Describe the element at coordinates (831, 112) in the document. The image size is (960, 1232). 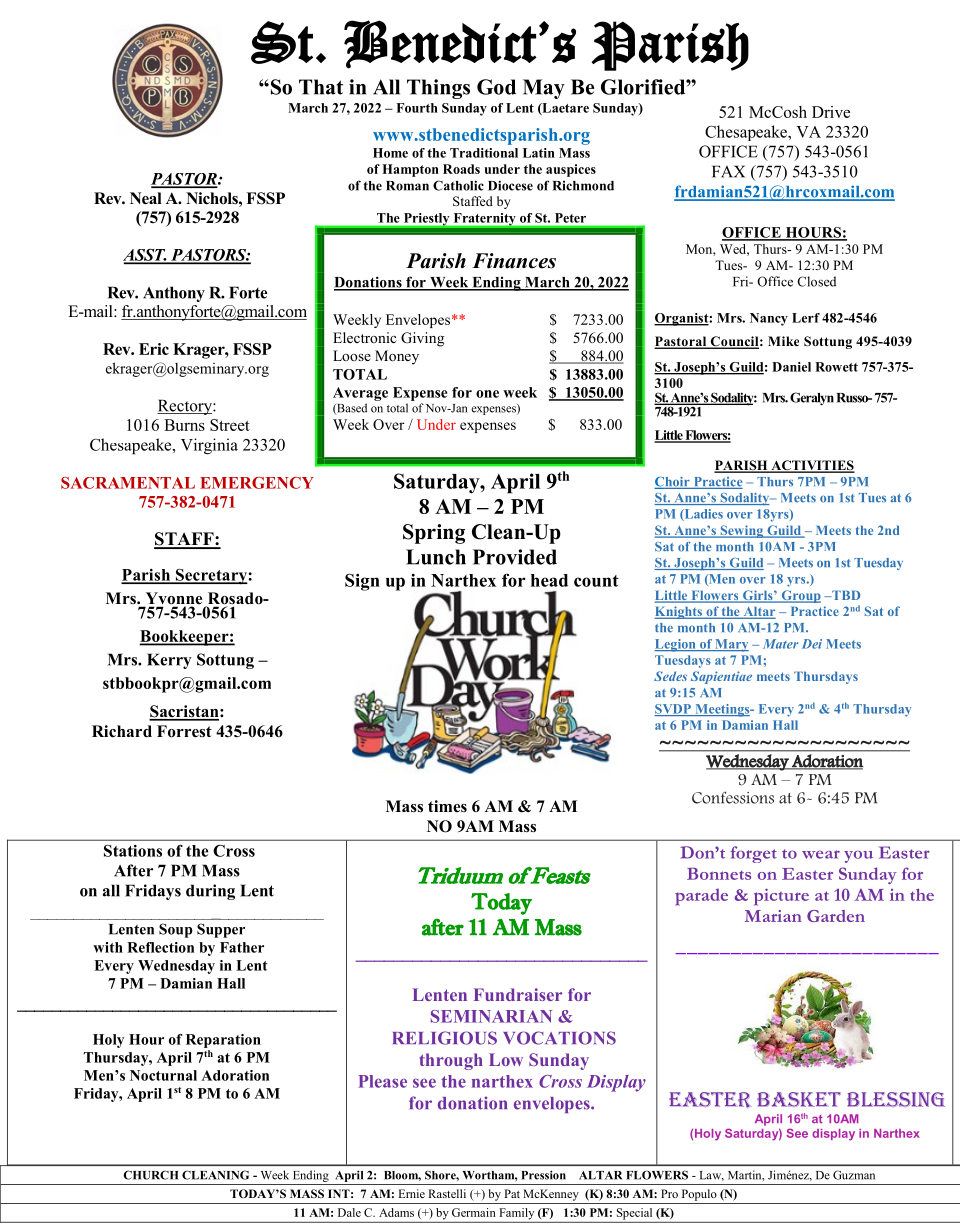
I see `Drive` at that location.
